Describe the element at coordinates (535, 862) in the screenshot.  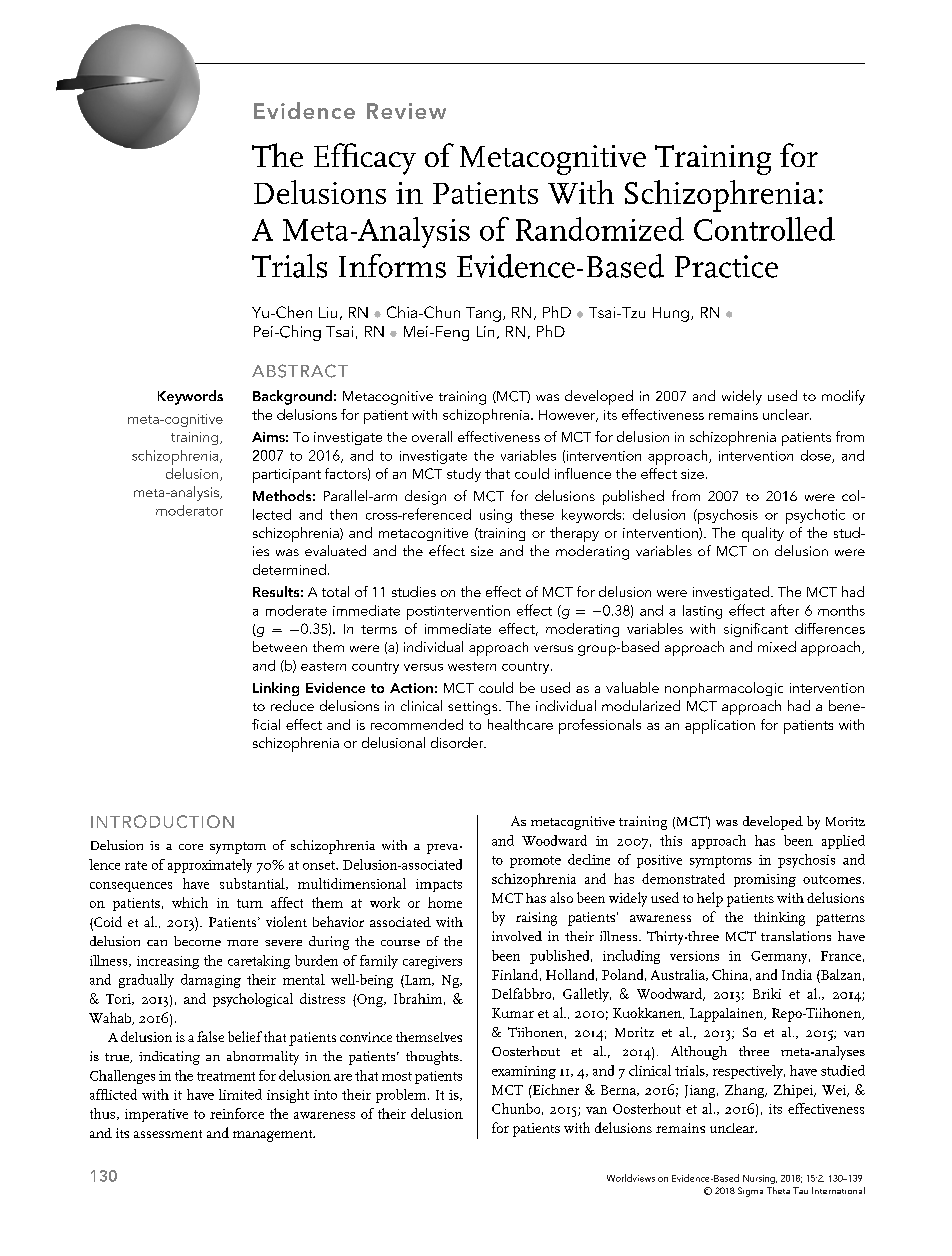
I see `promote` at that location.
